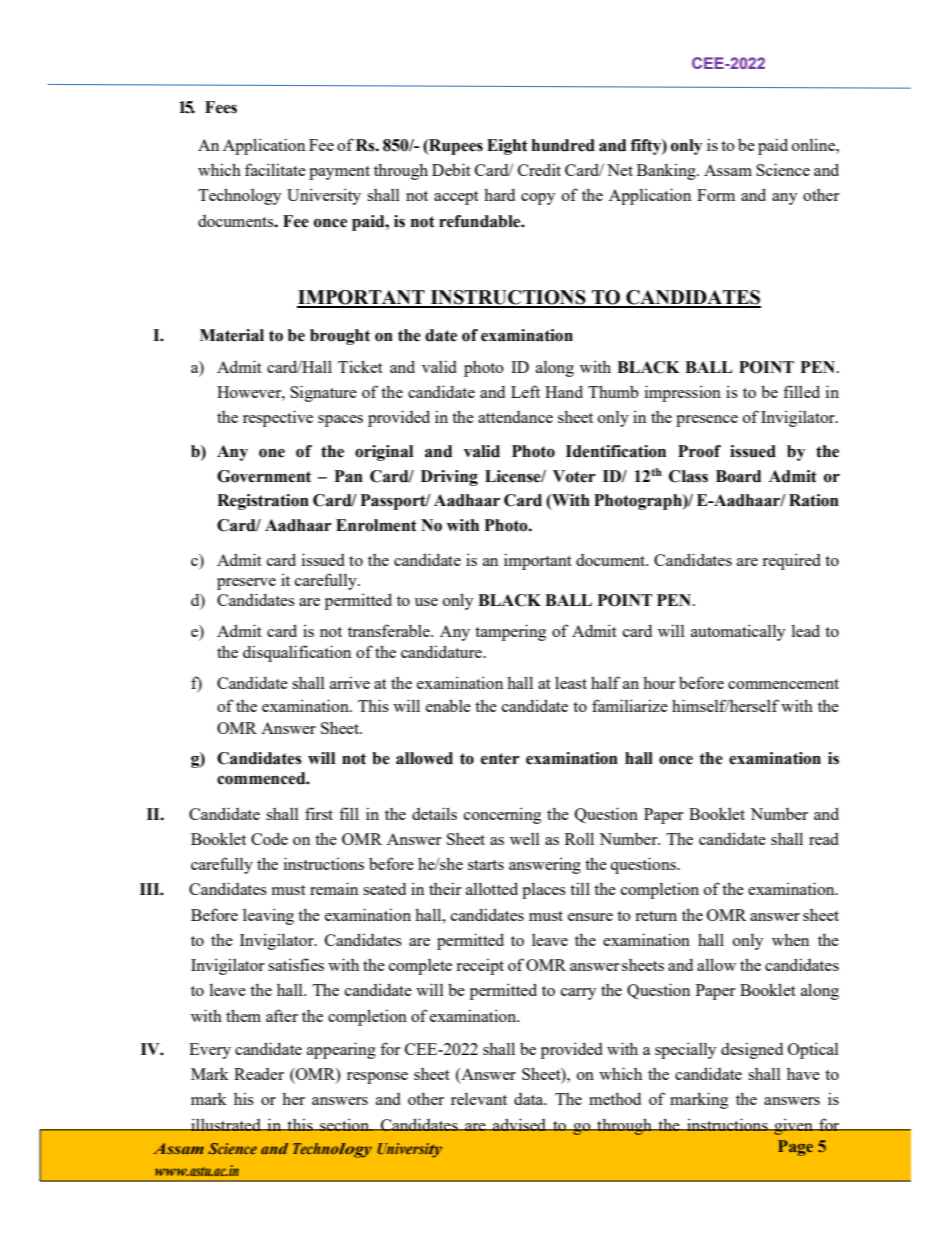 Image resolution: width=952 pixels, height=1233 pixels. I want to click on facilitate, so click(275, 169).
